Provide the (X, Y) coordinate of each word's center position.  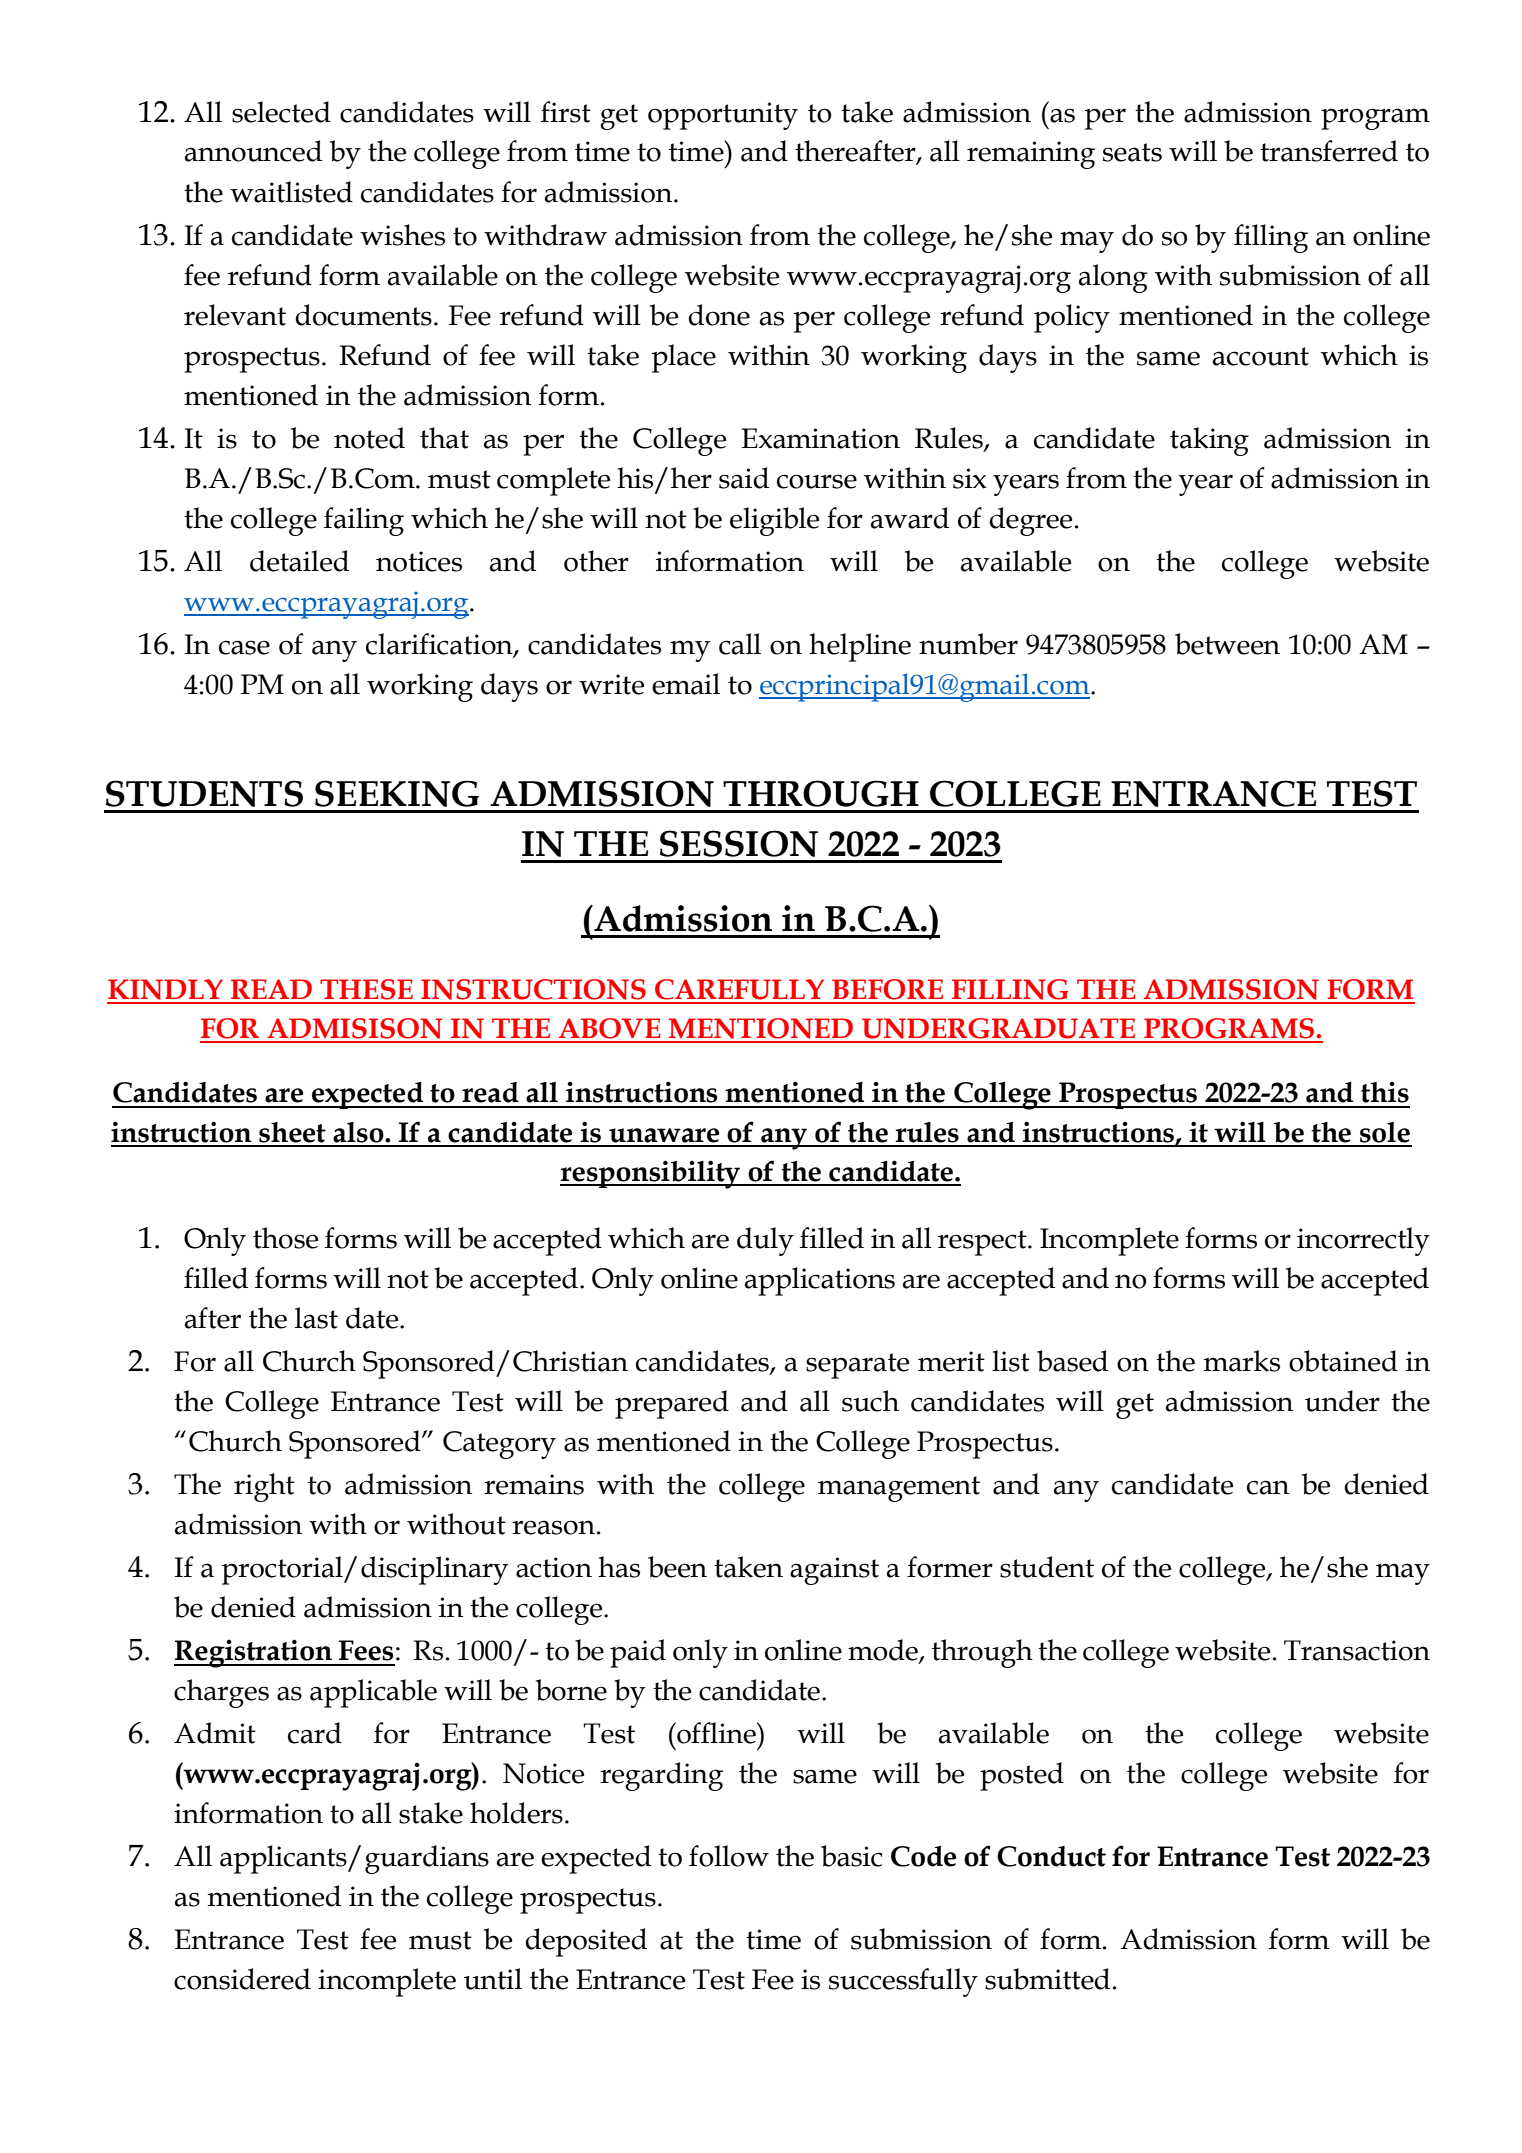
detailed (299, 561)
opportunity (723, 116)
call (740, 644)
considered (242, 1979)
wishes (402, 235)
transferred (1329, 151)
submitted (1047, 1979)
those (285, 1238)
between (1227, 644)
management (899, 1489)
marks (1242, 1361)
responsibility (651, 1174)
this (1385, 1092)
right (264, 1487)
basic (851, 1856)
